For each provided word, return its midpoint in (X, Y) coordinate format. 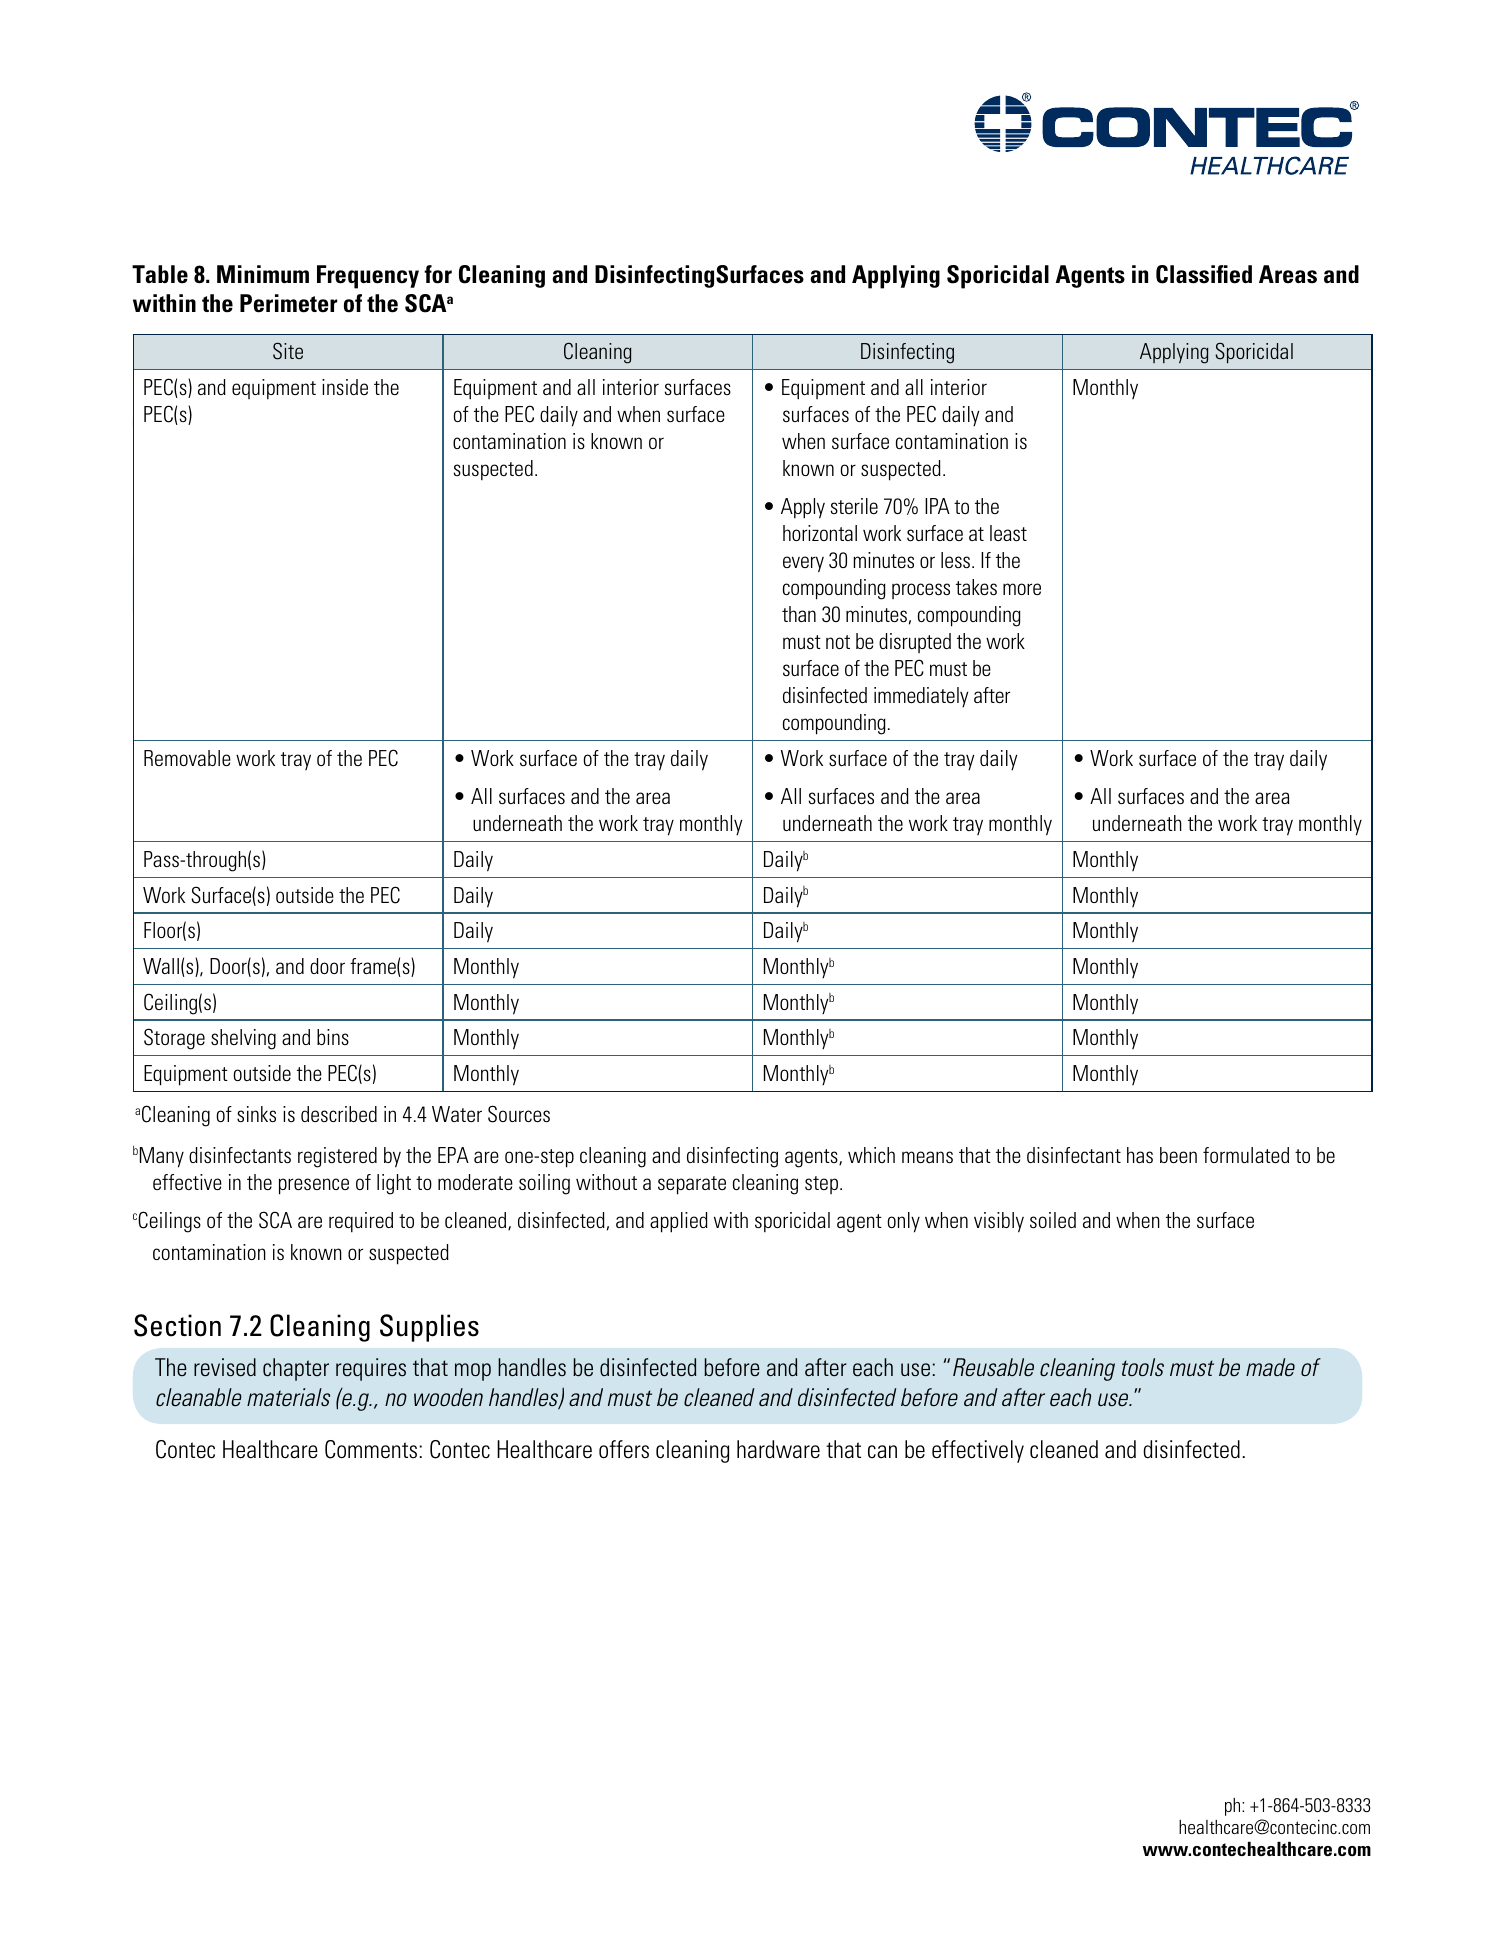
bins (333, 1037)
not (838, 642)
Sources (519, 1114)
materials (288, 1397)
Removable (187, 758)
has (1140, 1155)
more (1022, 589)
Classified (1204, 274)
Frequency (368, 277)
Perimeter (288, 303)
